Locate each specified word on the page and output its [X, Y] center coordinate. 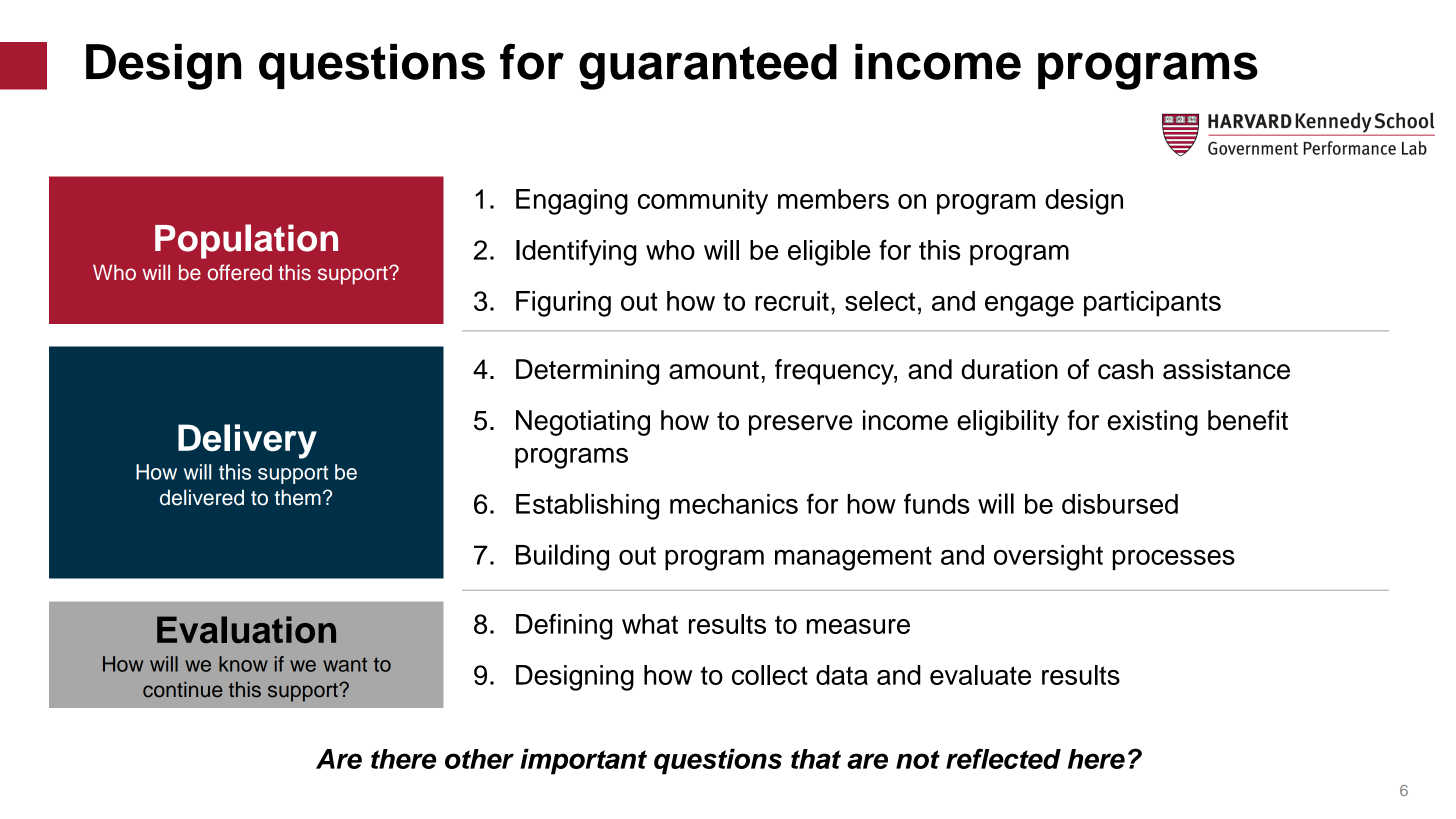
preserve [801, 425]
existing [1153, 423]
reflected [1003, 758]
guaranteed [708, 67]
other [479, 759]
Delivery [247, 441]
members [833, 199]
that [816, 759]
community [703, 202]
